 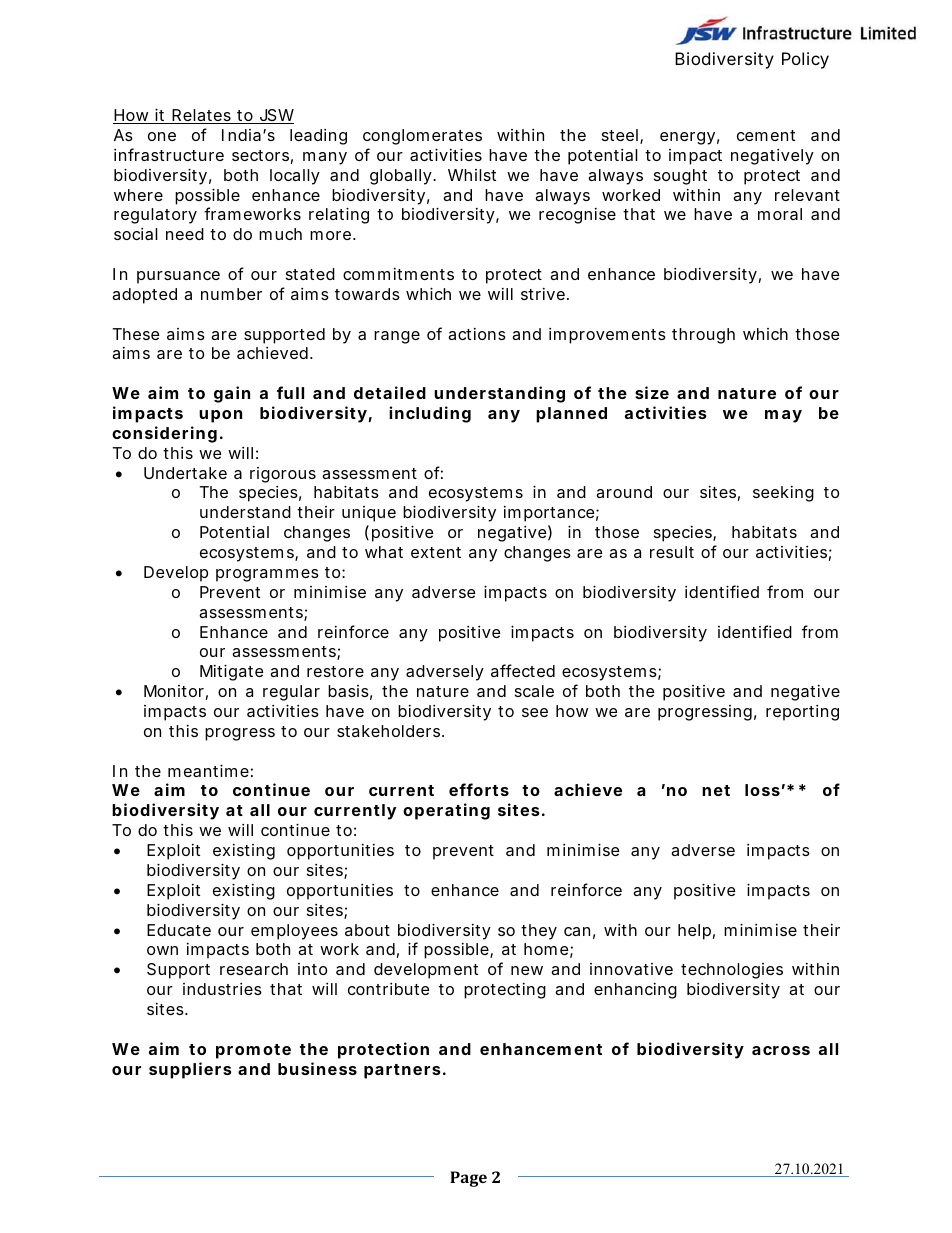 I want to click on Educate, so click(x=179, y=930).
